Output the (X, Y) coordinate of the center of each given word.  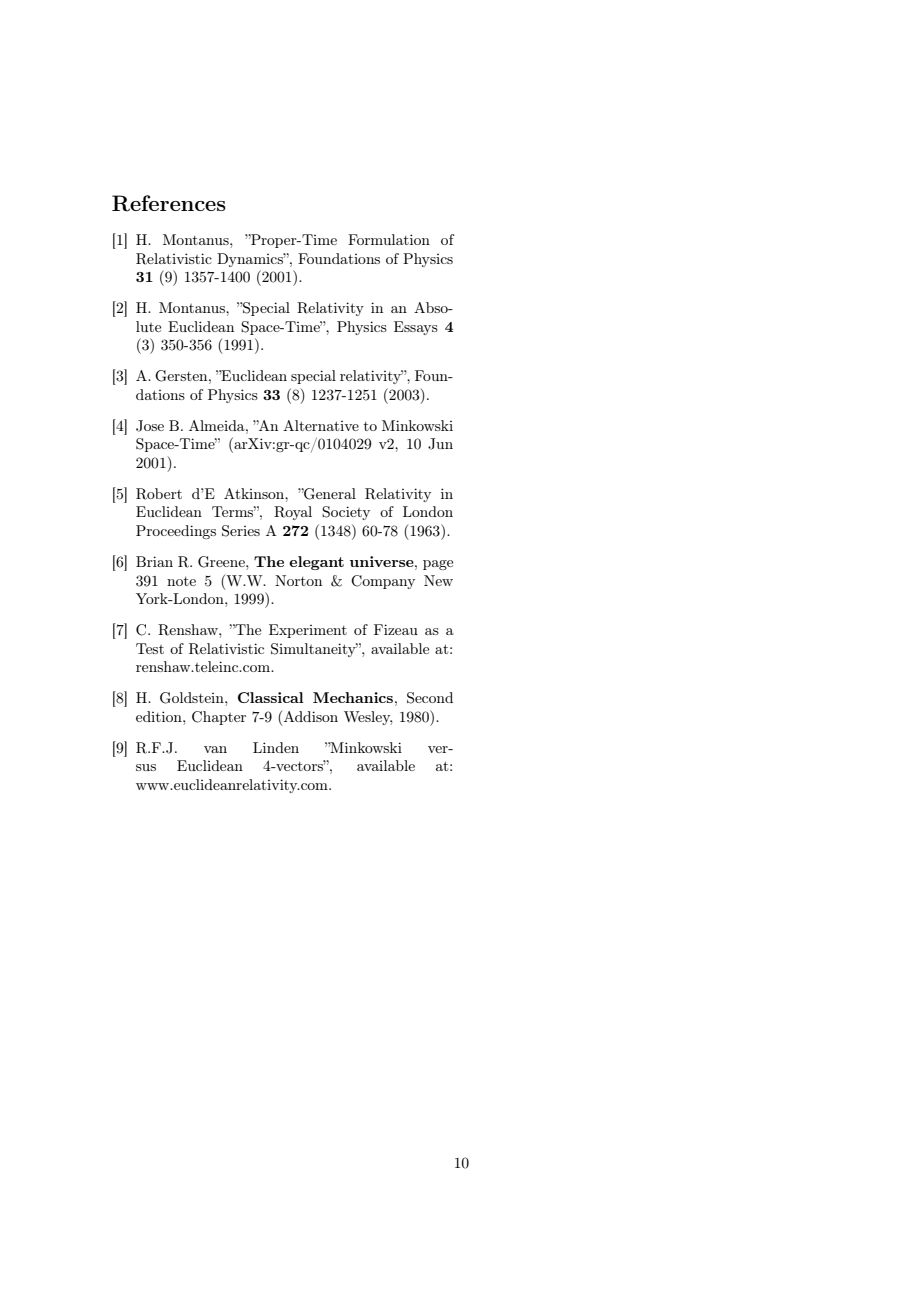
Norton (298, 580)
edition (160, 716)
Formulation (389, 239)
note (181, 581)
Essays (416, 328)
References (169, 203)
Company (383, 582)
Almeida (218, 425)
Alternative (321, 425)
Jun (440, 444)
